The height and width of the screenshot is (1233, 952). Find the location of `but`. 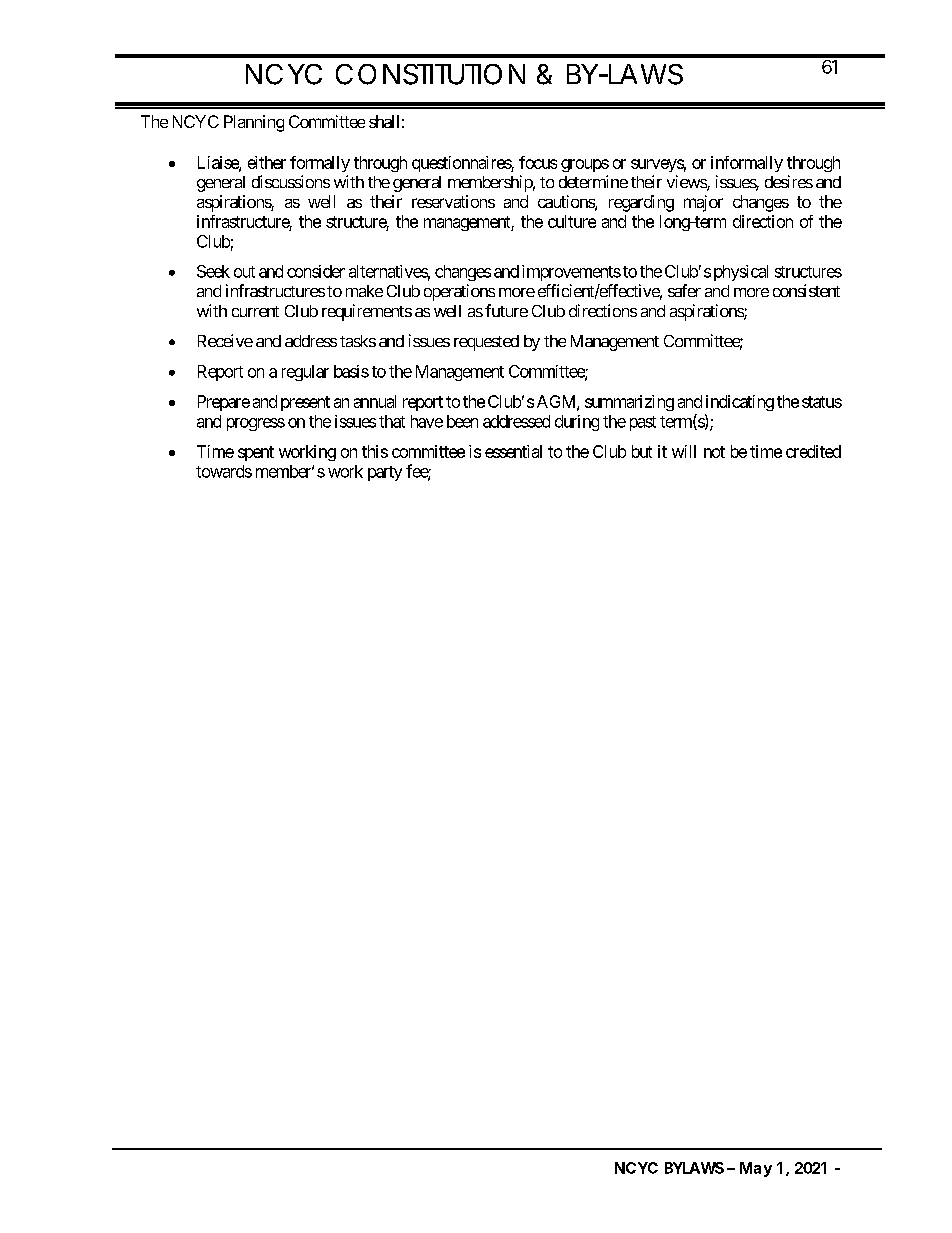

but is located at coordinates (642, 451).
